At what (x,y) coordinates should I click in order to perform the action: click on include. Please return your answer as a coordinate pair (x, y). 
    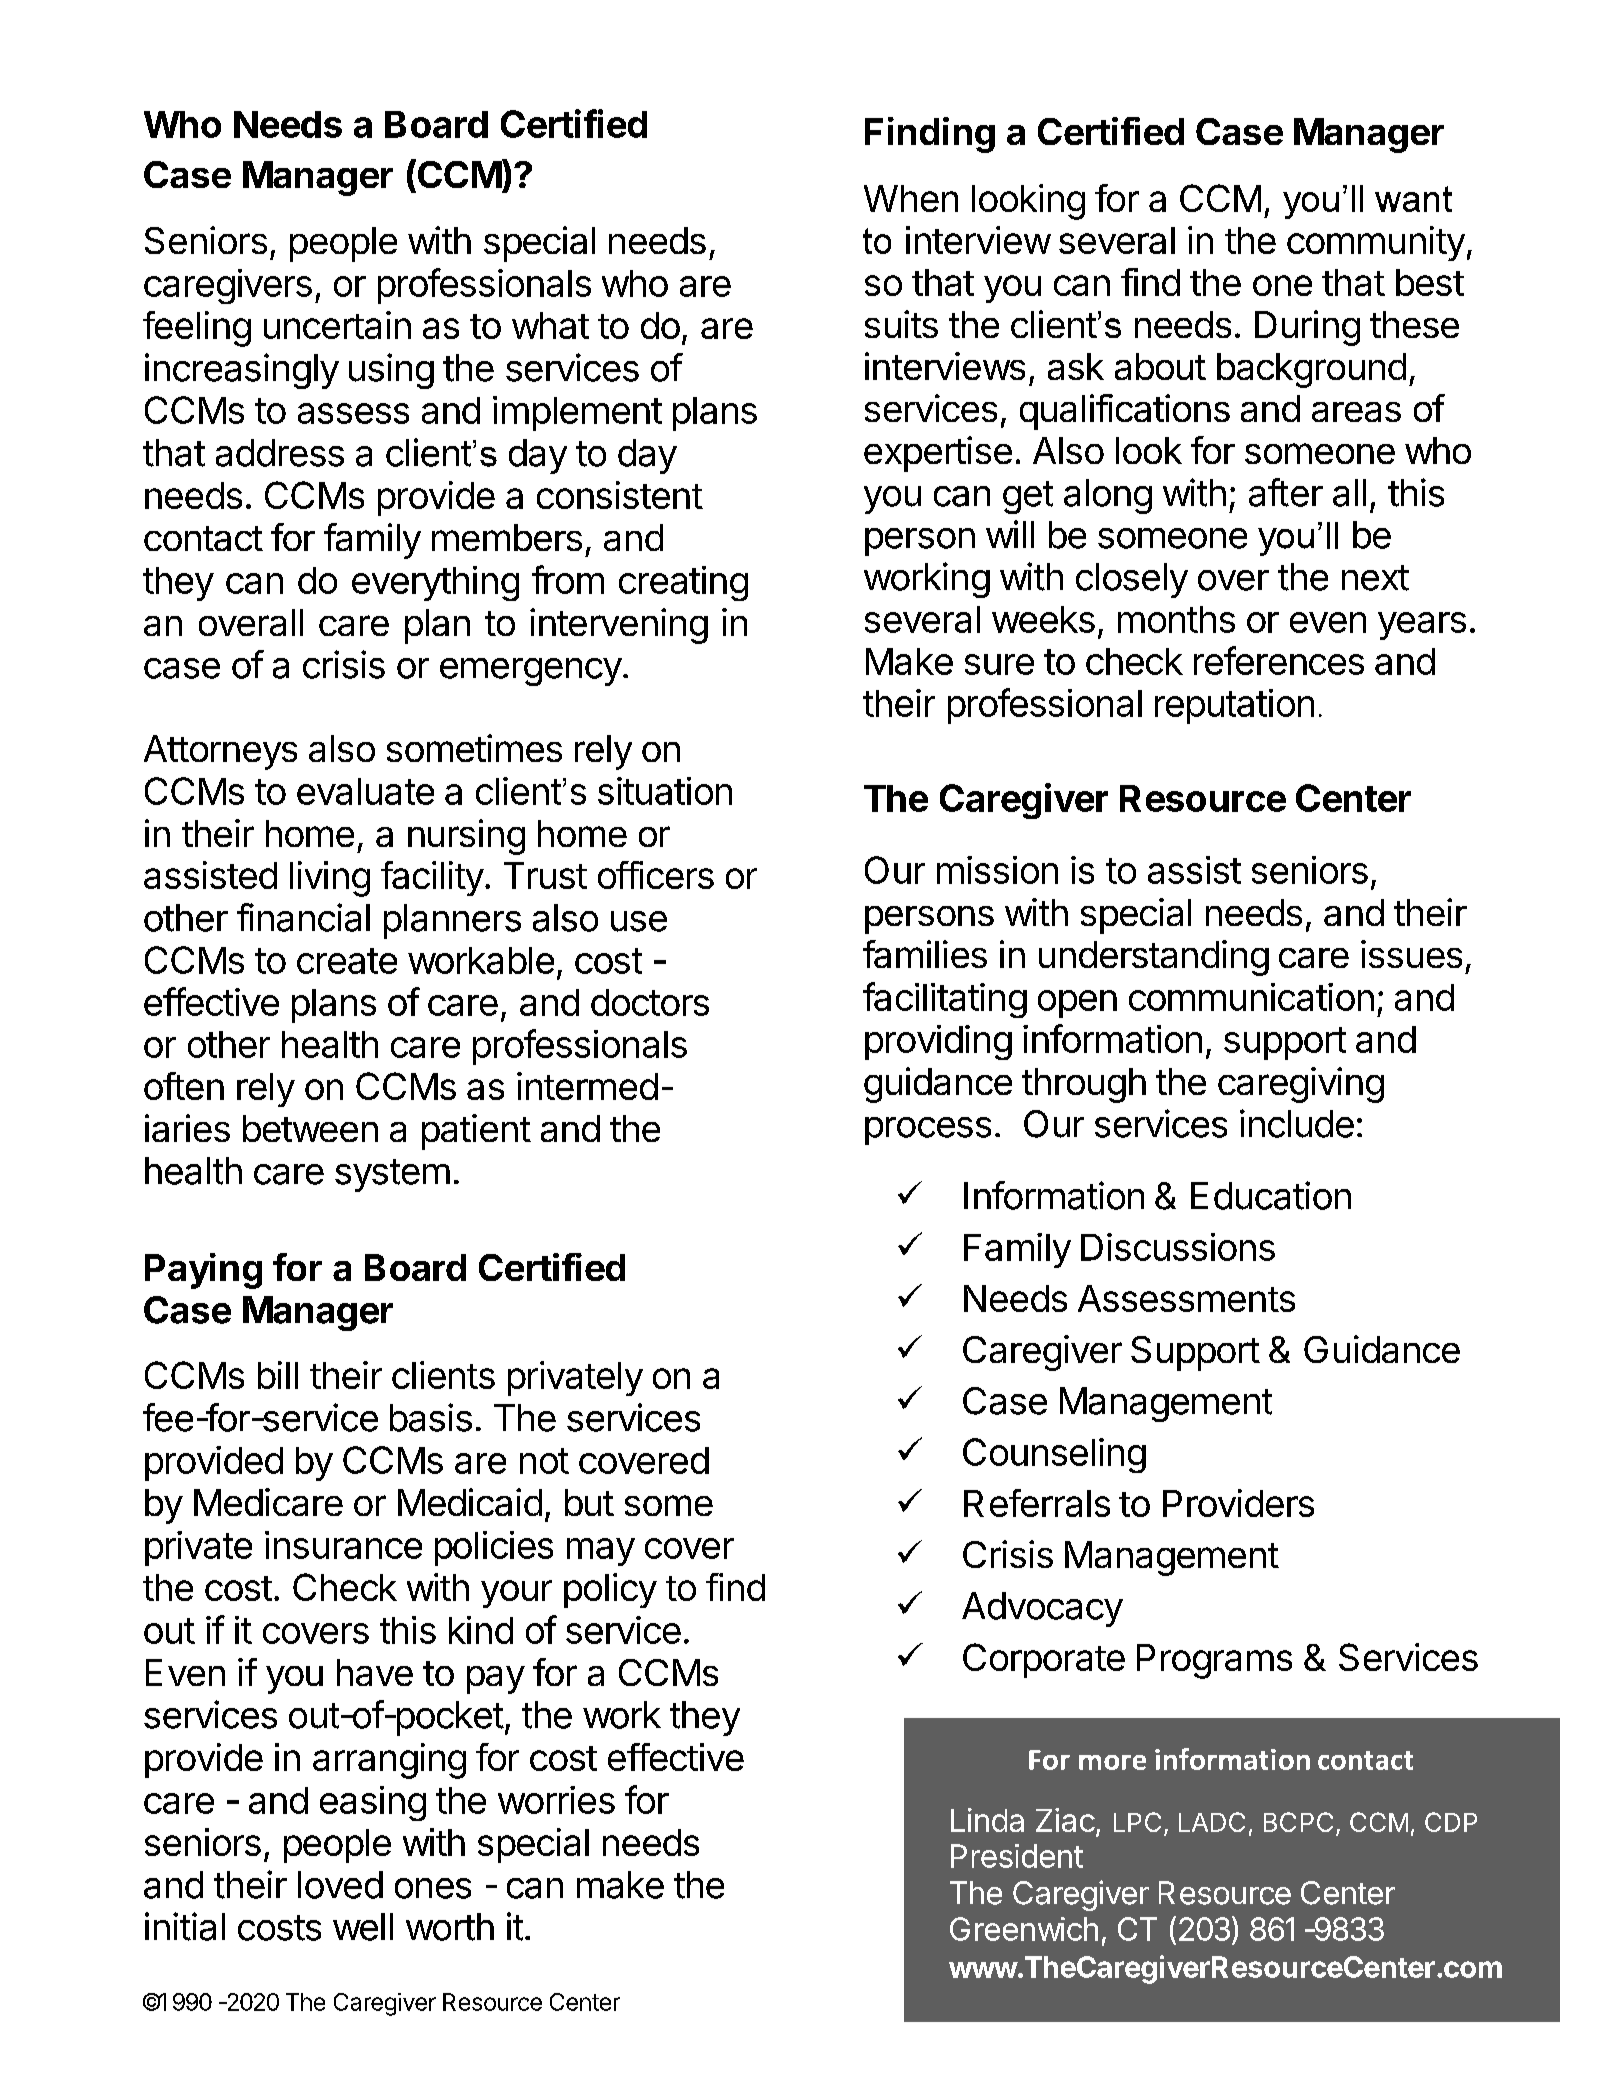
    Looking at the image, I should click on (1297, 1123).
